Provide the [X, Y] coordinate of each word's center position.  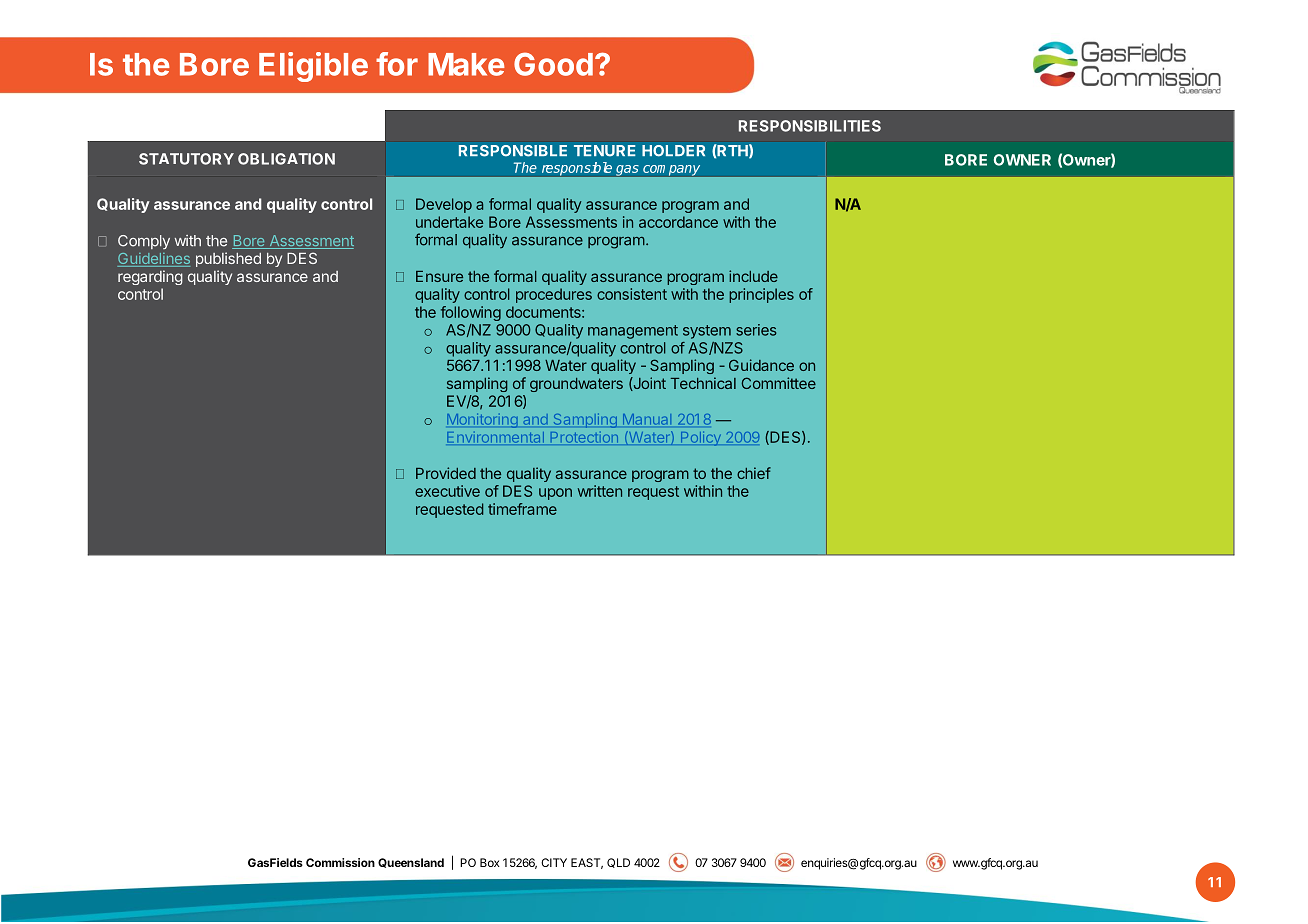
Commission [340, 862]
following [471, 313]
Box [490, 862]
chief [754, 473]
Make [466, 64]
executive [447, 491]
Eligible [313, 67]
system [707, 332]
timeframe [522, 509]
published [228, 259]
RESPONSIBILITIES [810, 126]
